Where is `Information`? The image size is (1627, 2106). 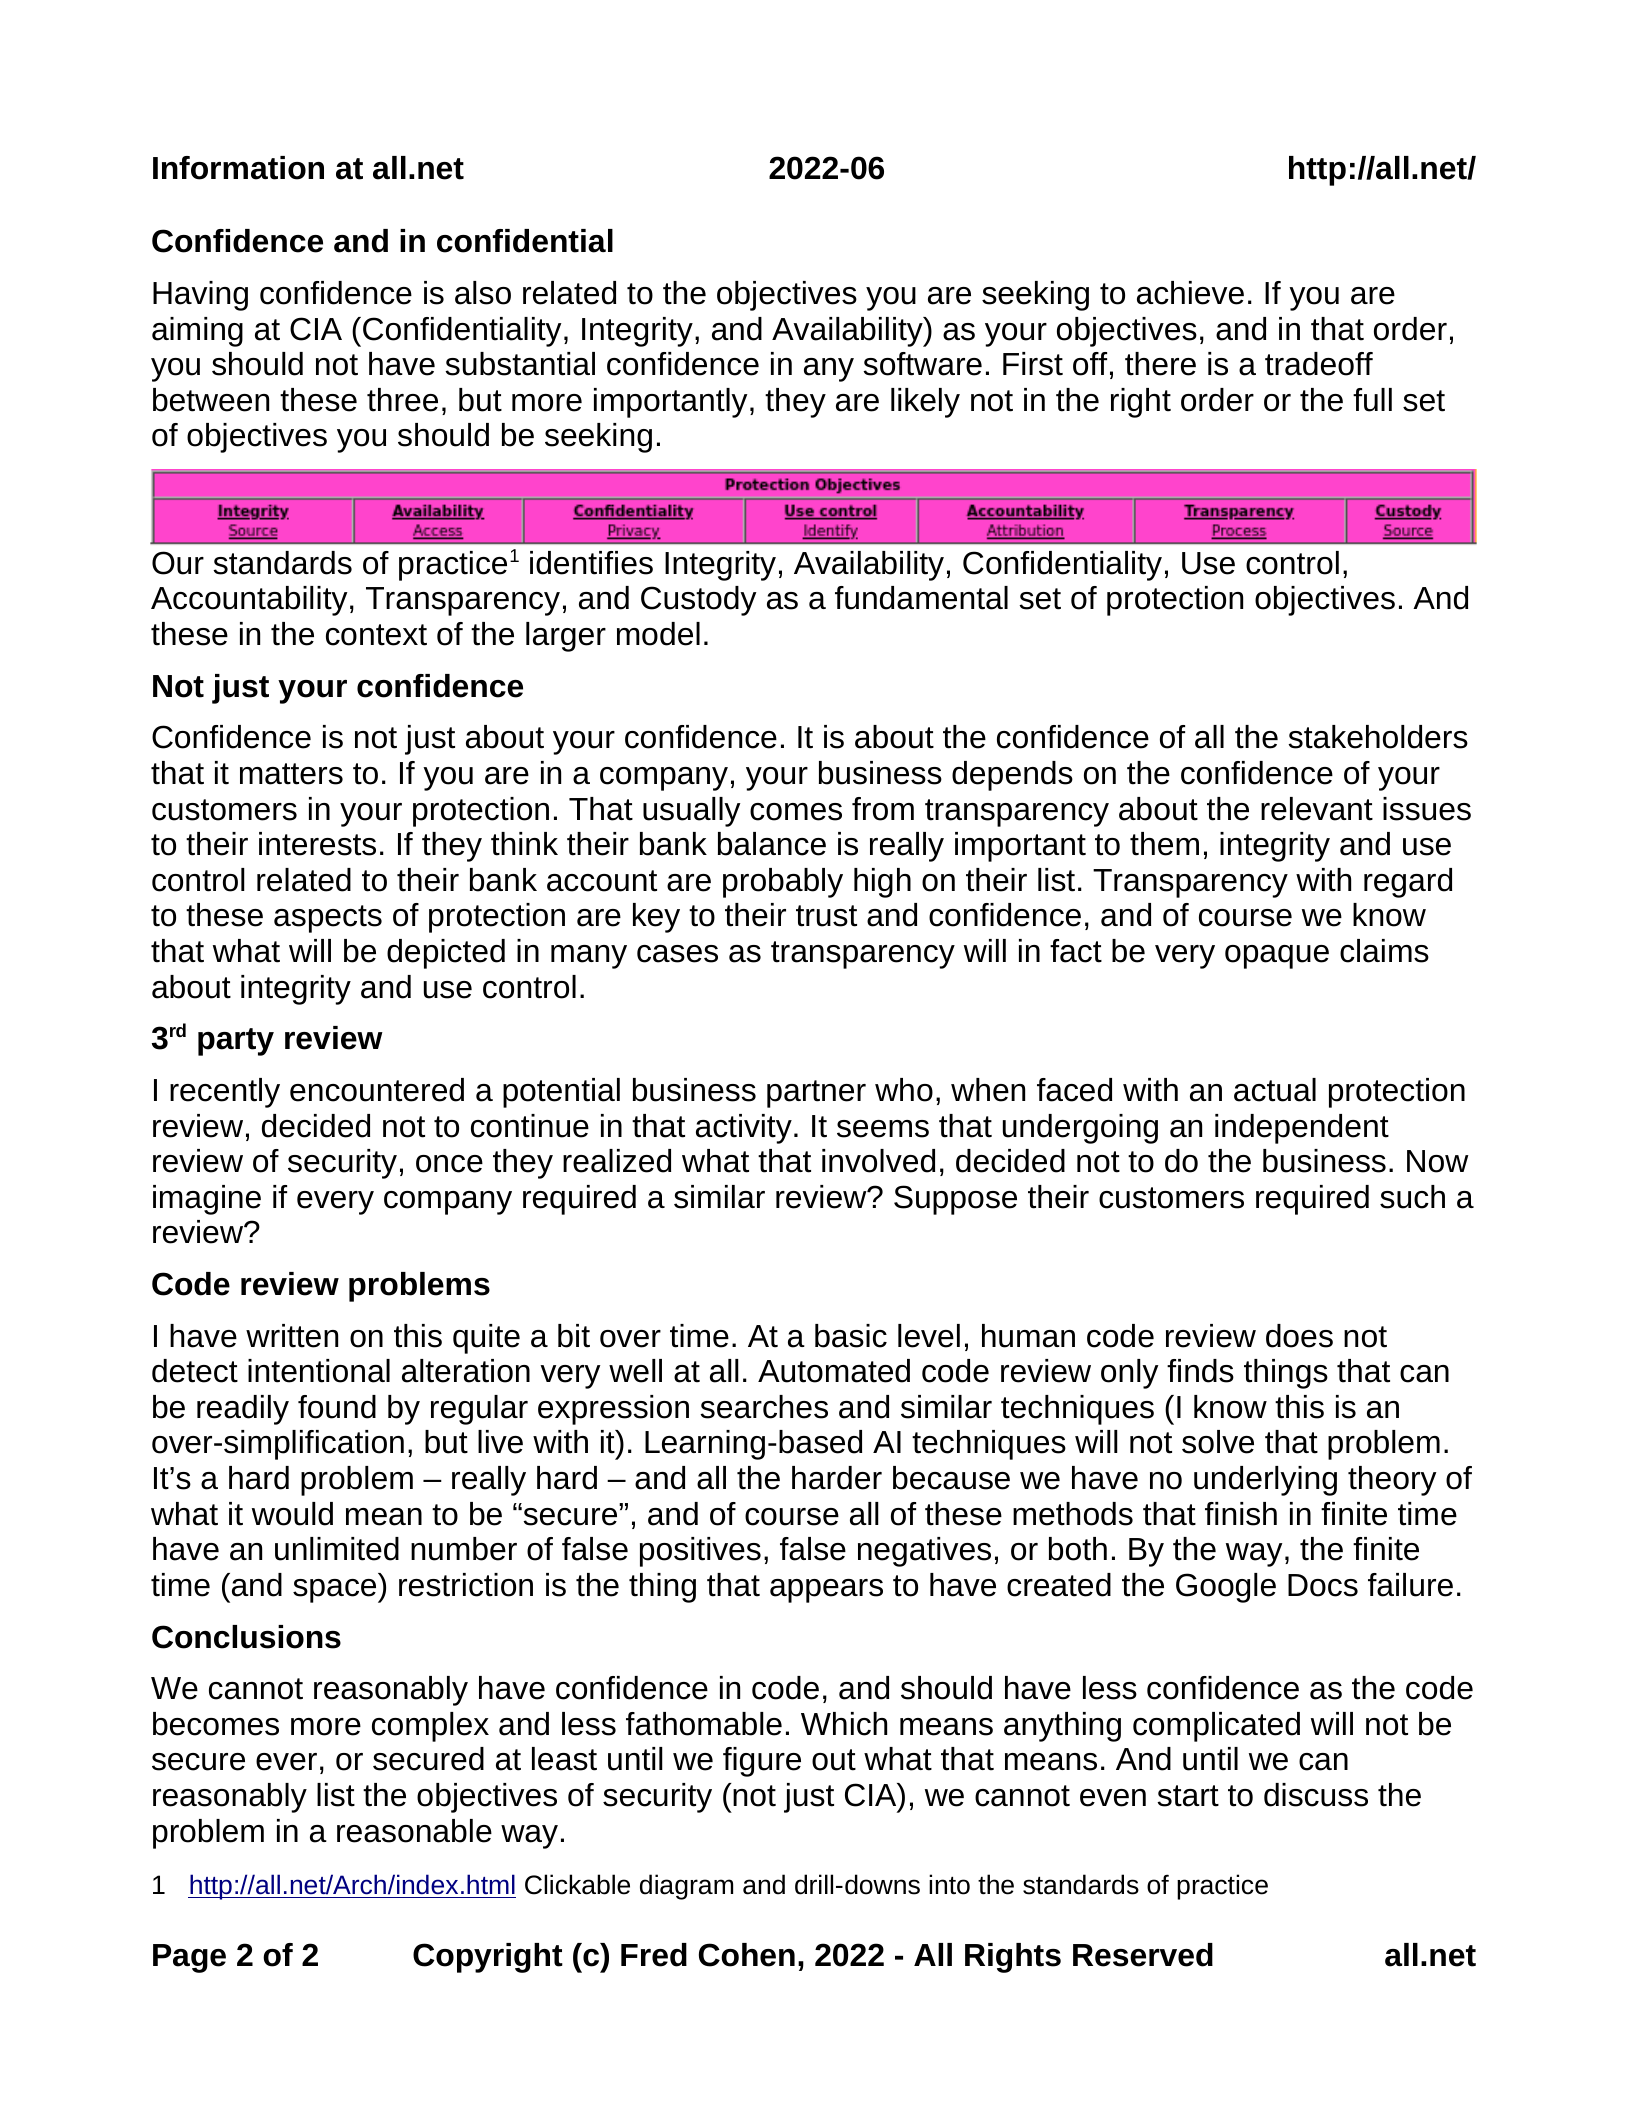
Information is located at coordinates (238, 168).
